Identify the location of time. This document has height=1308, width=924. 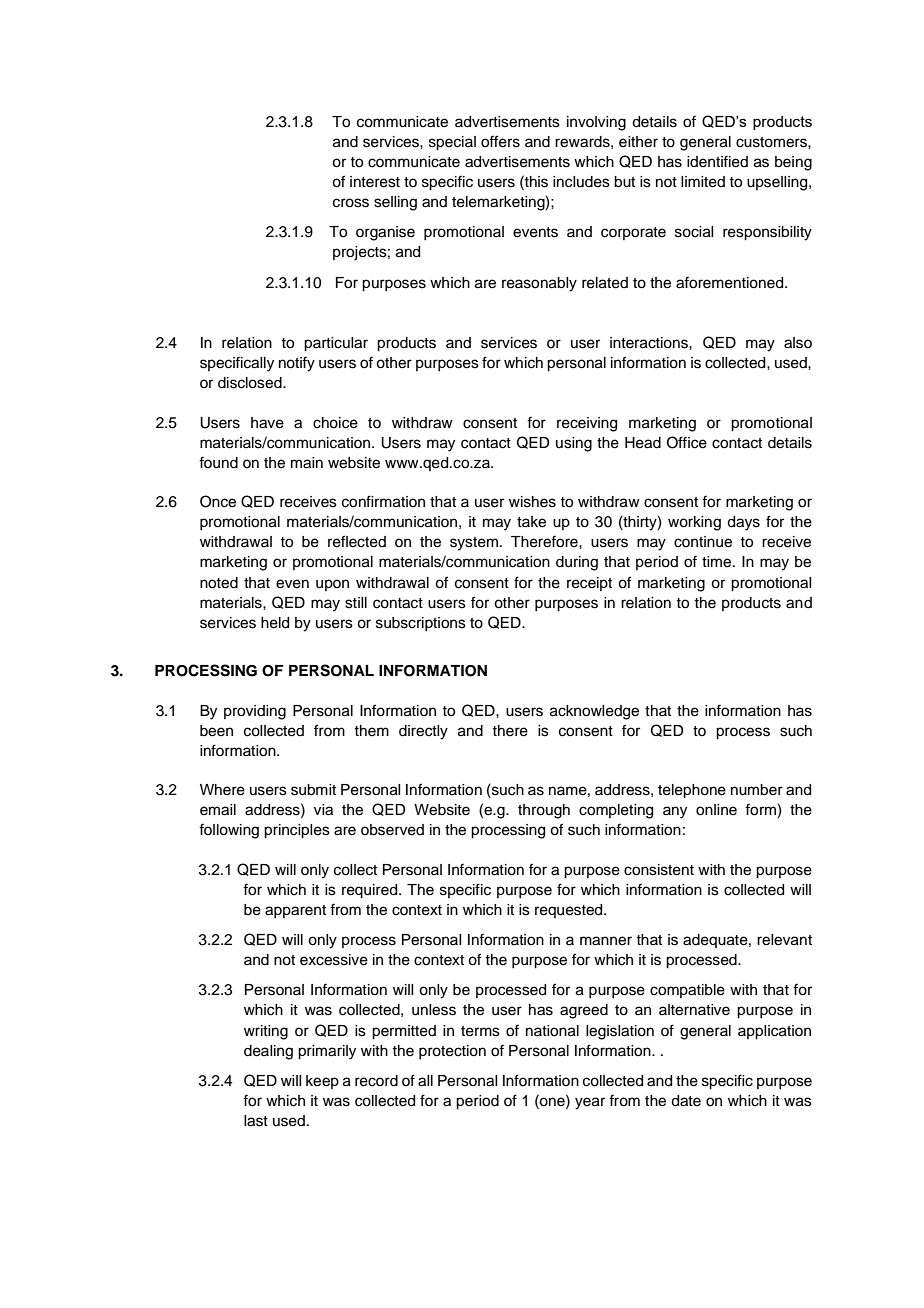
(718, 562).
